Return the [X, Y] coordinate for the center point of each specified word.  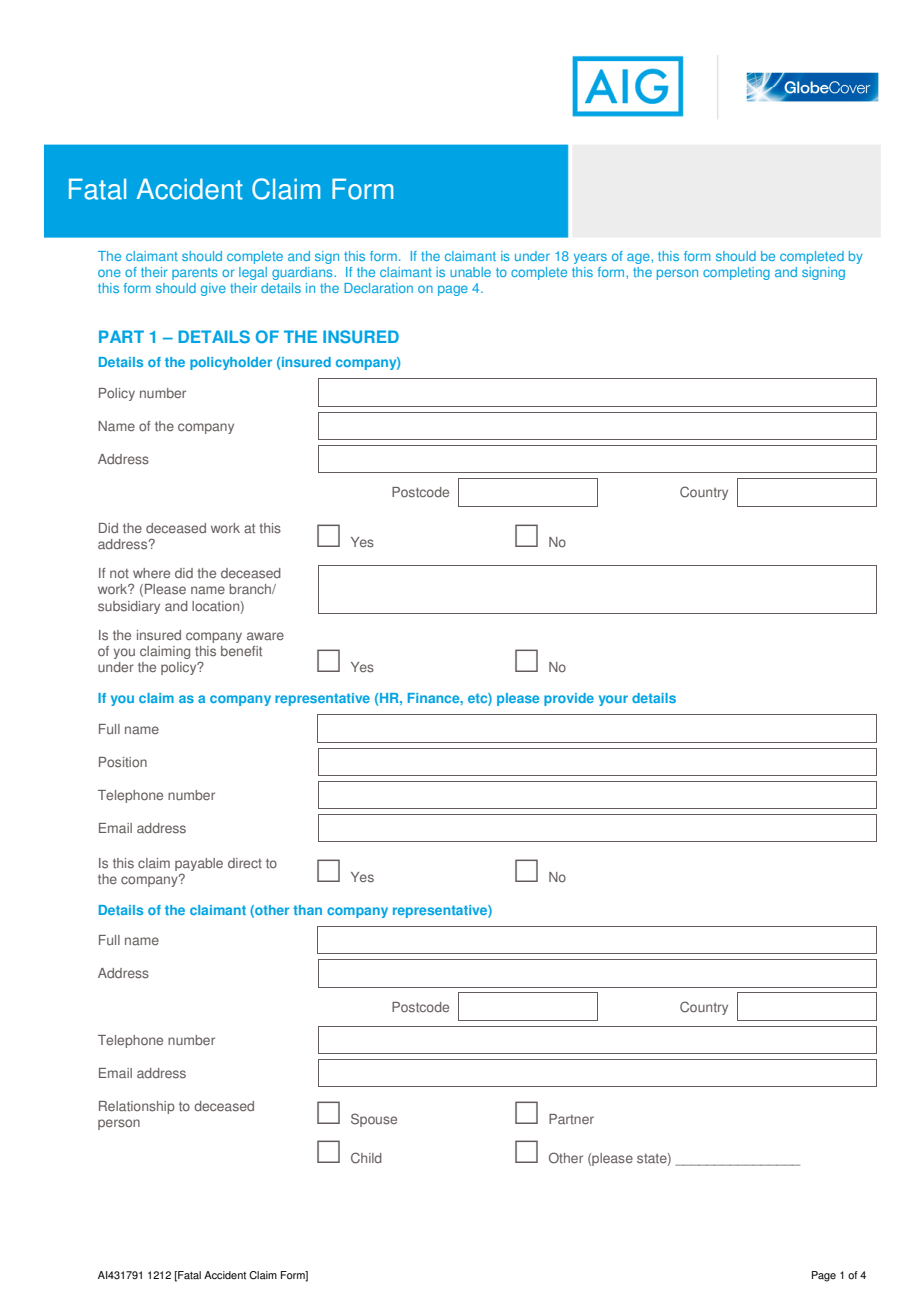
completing [736, 273]
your [613, 700]
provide [569, 699]
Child [366, 1158]
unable [470, 272]
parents [194, 274]
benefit [241, 651]
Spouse [374, 1120]
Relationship [137, 1107]
